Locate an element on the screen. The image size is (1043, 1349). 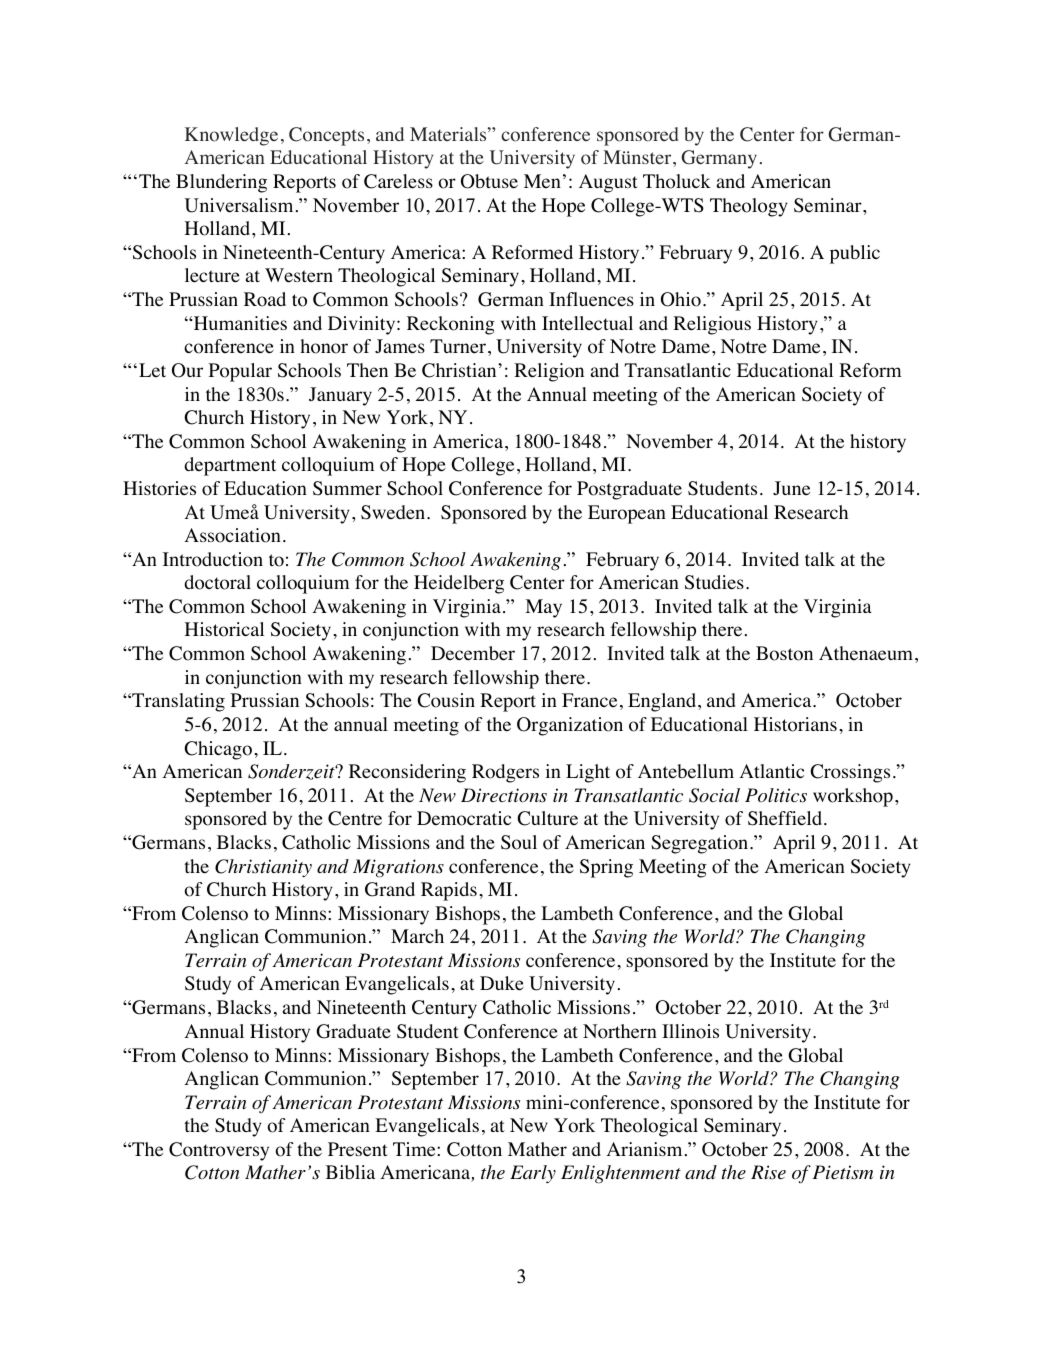
Theology is located at coordinates (749, 207).
